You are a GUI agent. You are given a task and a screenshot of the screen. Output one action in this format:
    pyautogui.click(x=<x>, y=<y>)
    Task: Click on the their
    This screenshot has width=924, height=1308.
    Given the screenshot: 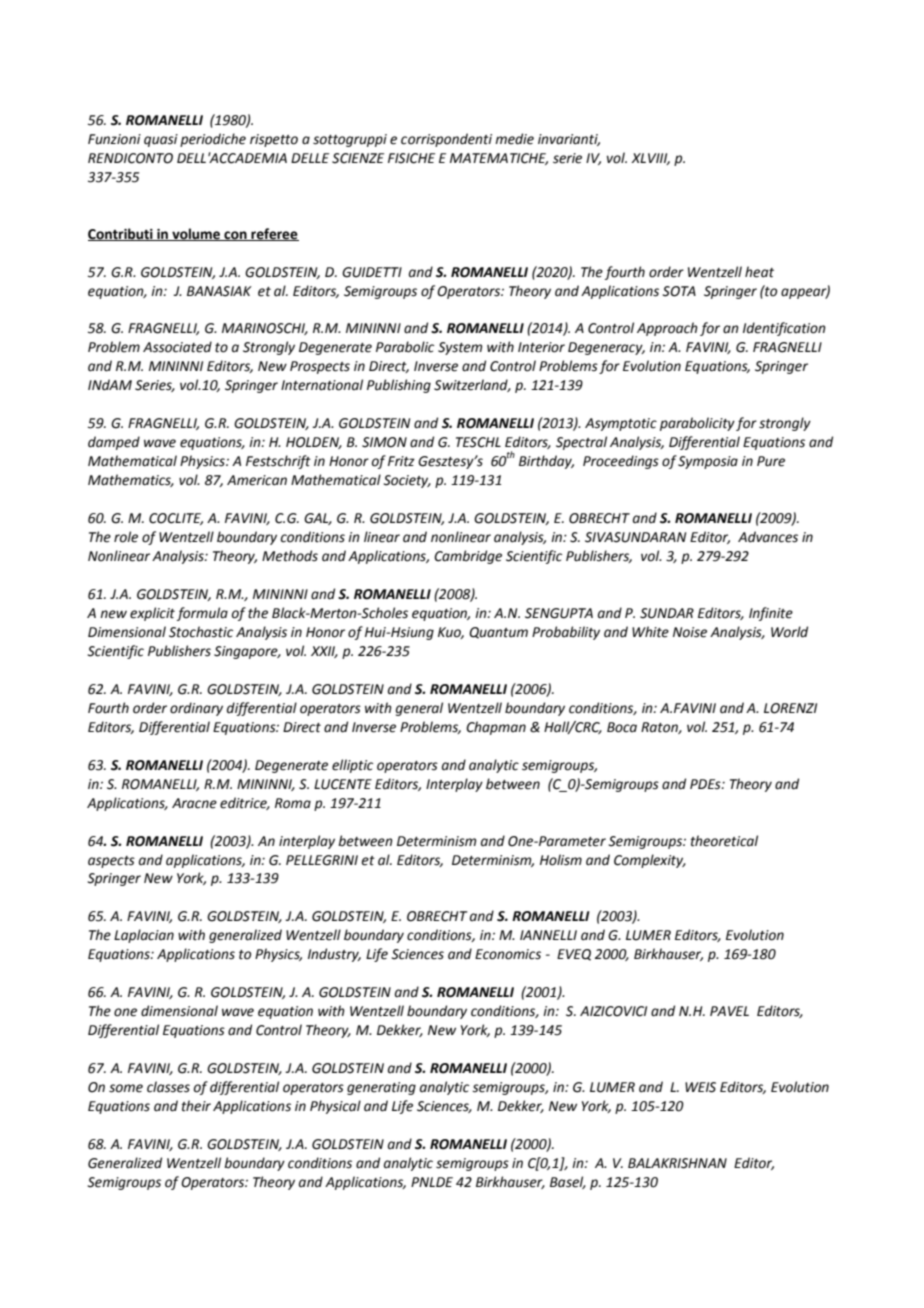 What is the action you would take?
    pyautogui.click(x=196, y=1106)
